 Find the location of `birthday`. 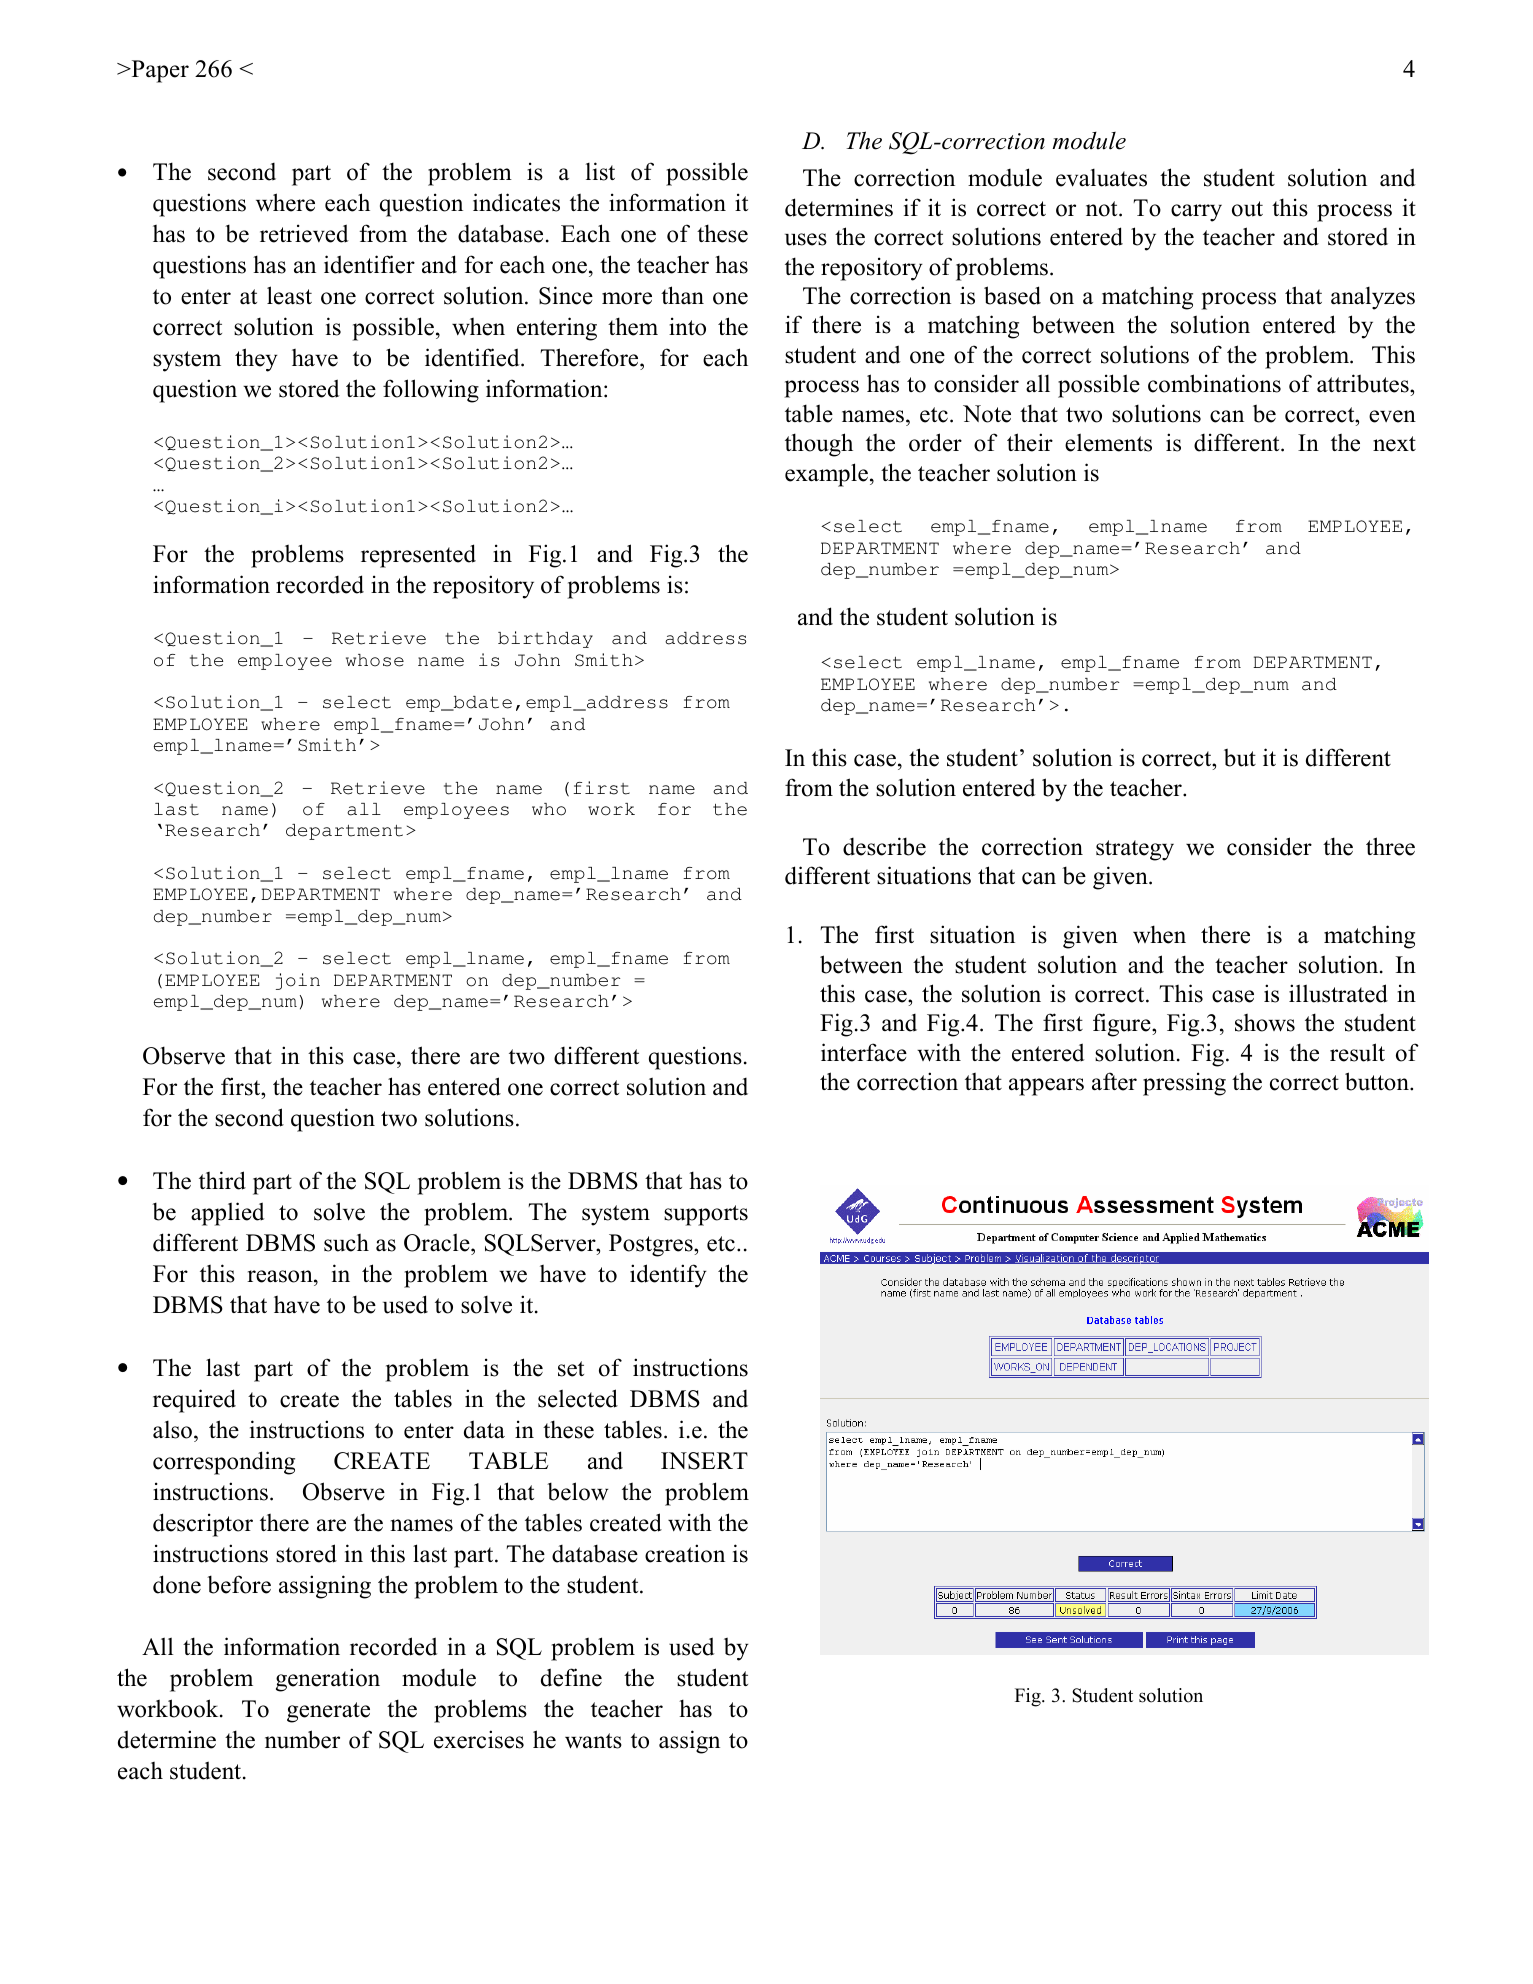

birthday is located at coordinates (545, 639).
